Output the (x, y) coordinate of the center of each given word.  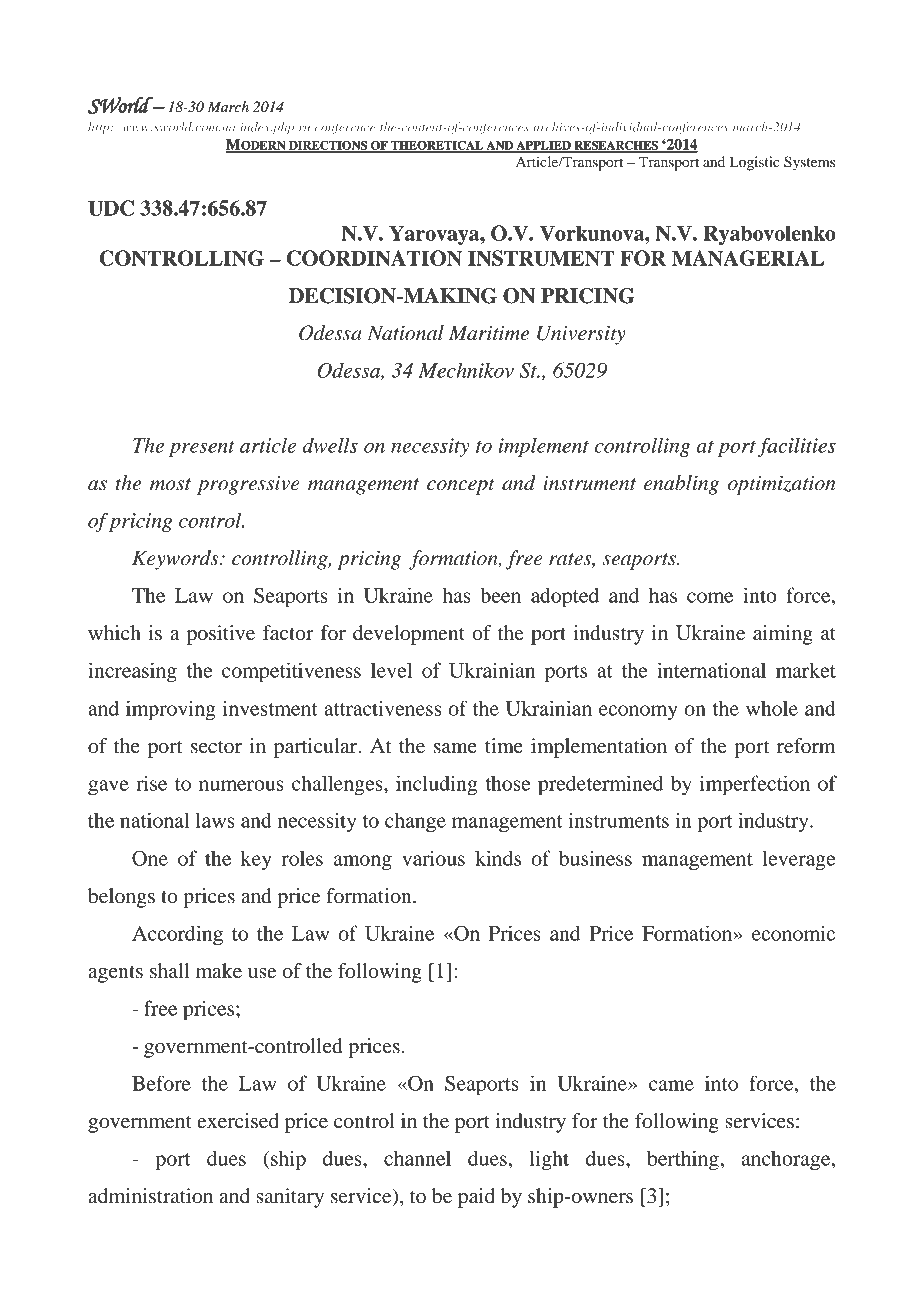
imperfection (755, 785)
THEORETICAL (437, 146)
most (170, 484)
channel (417, 1158)
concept (461, 486)
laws (215, 820)
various (433, 858)
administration (150, 1196)
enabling (681, 485)
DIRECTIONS (328, 146)
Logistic (754, 163)
